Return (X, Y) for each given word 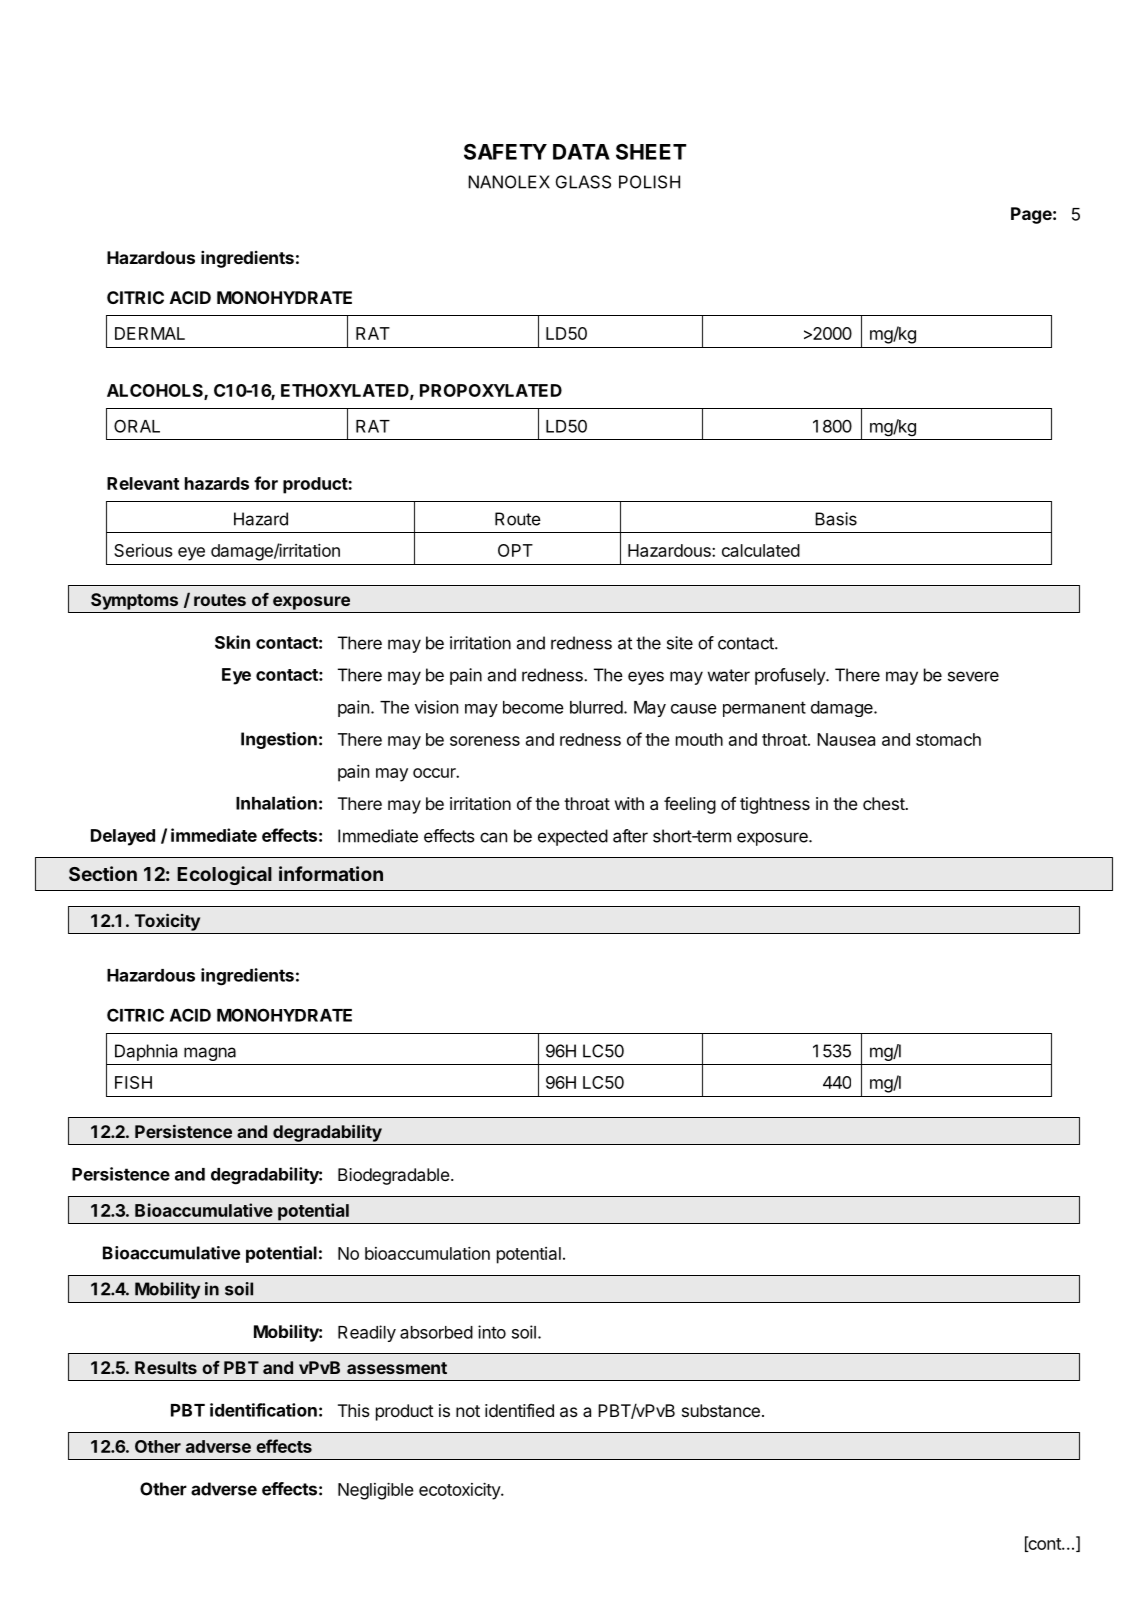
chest (884, 803)
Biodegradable (394, 1176)
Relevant (143, 483)
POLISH (649, 182)
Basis (836, 519)
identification (263, 1410)
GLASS (583, 182)
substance (721, 1410)
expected (573, 837)
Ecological (224, 875)
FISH (133, 1082)
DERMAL (150, 333)
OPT (515, 550)
